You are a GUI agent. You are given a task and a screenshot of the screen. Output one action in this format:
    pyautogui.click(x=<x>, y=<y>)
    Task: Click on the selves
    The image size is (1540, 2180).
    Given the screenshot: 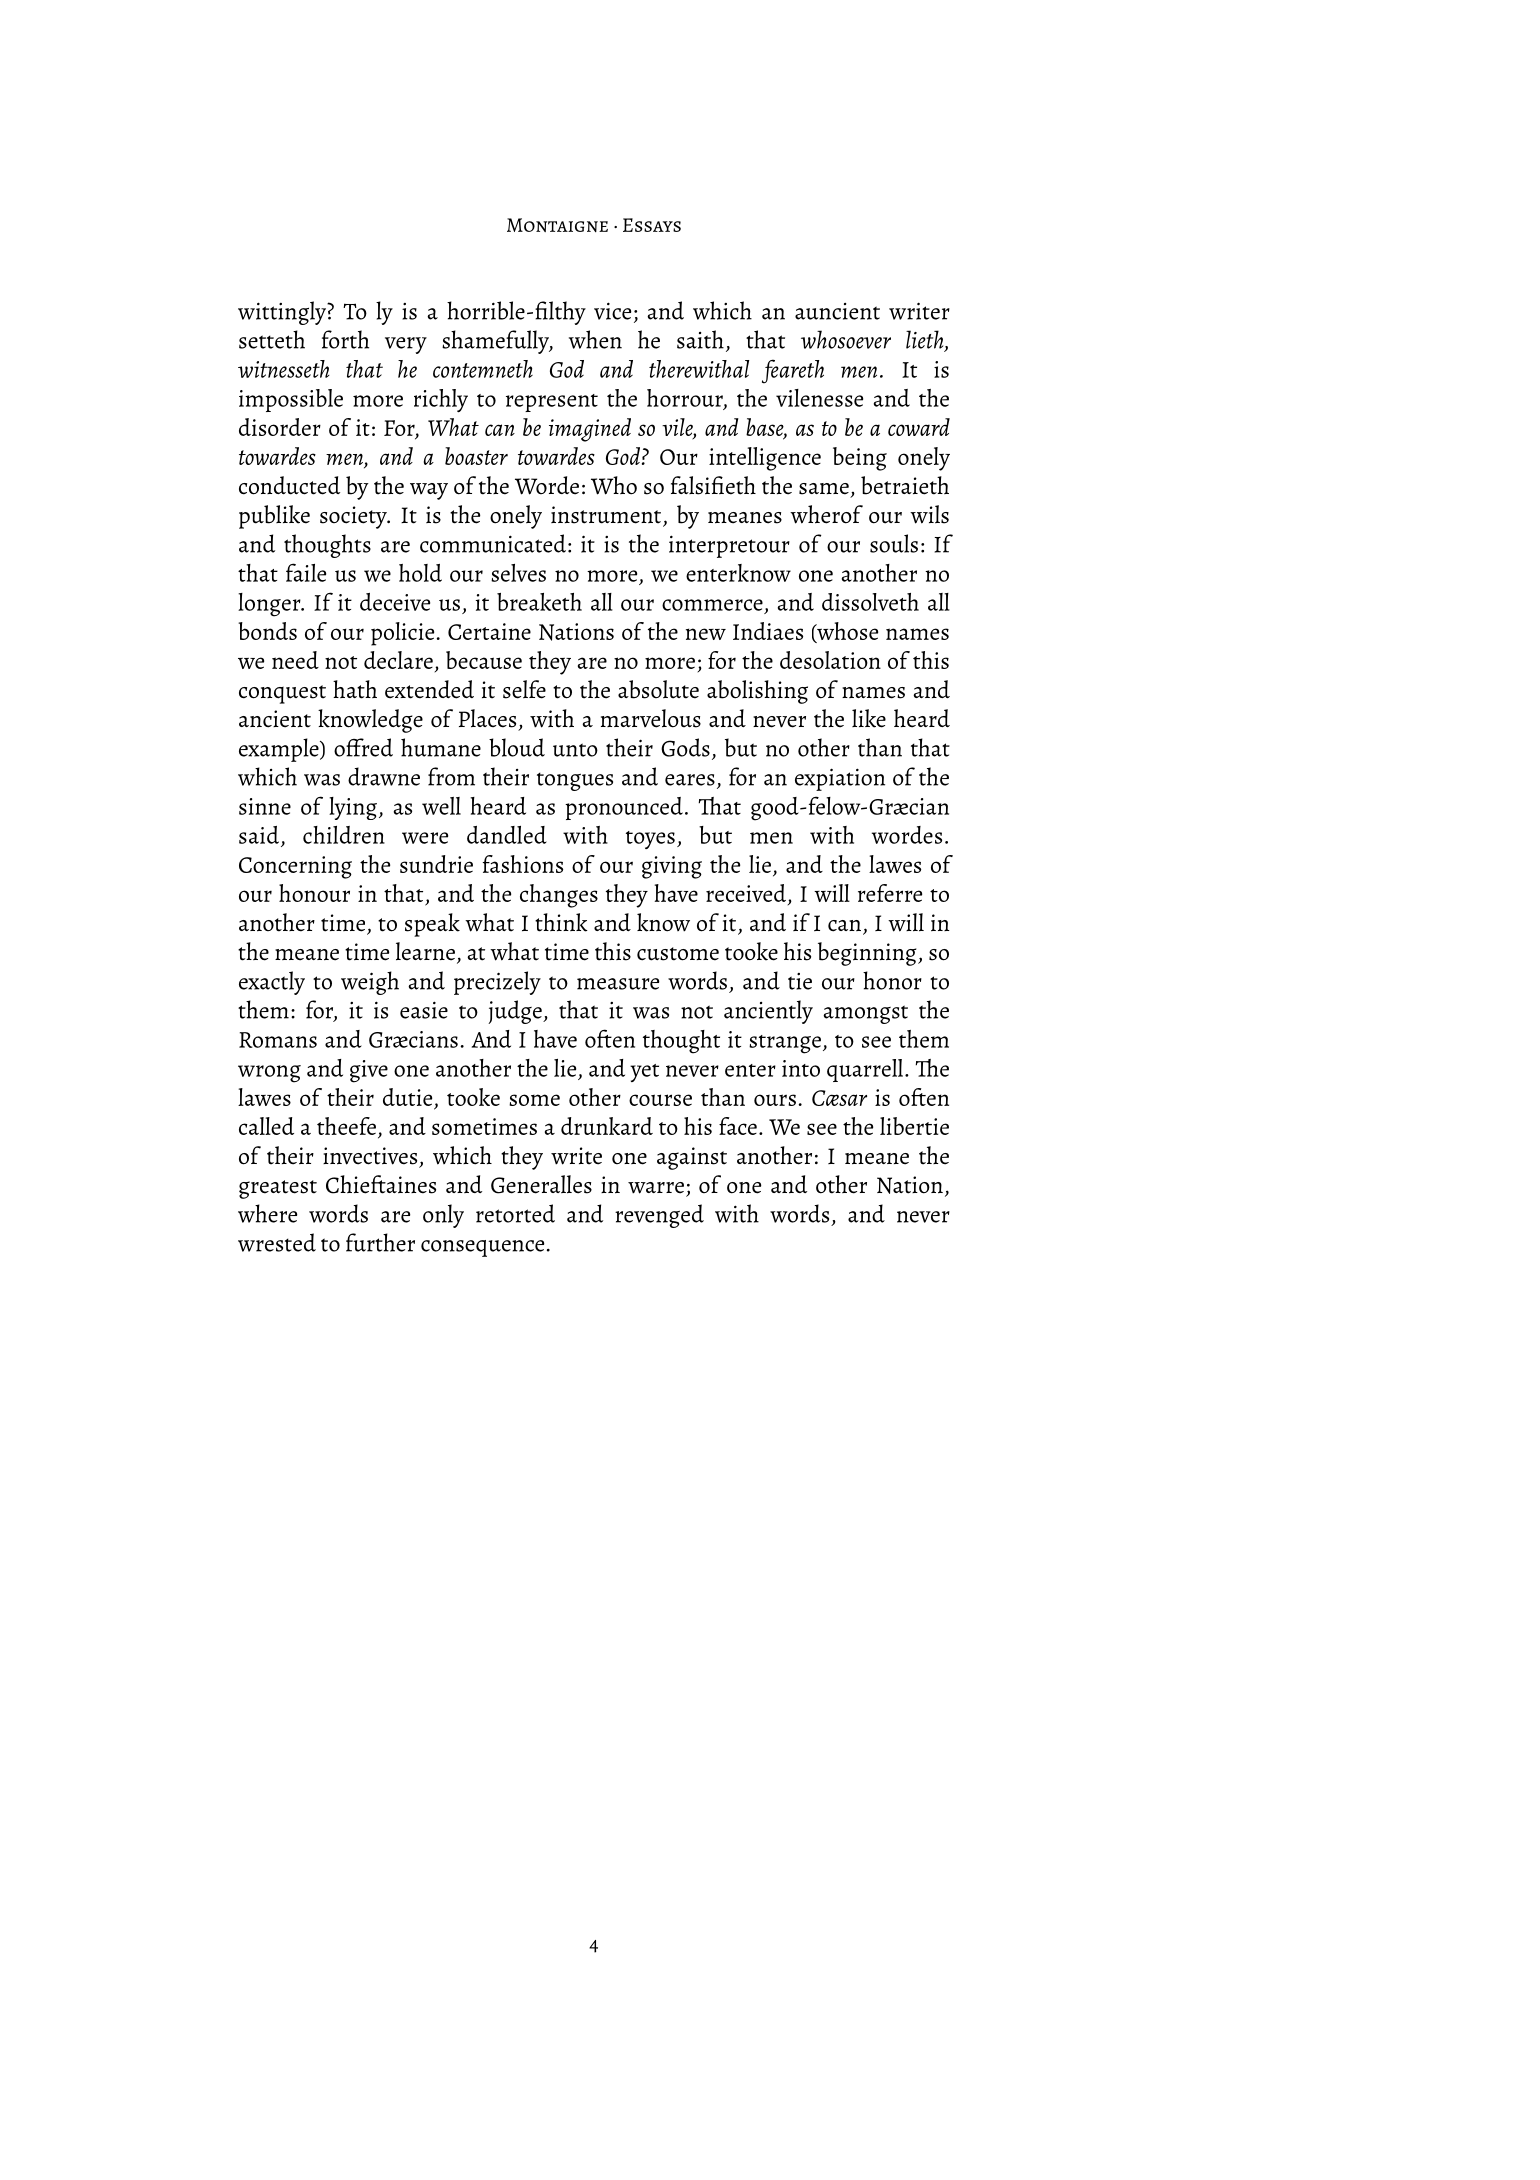 What is the action you would take?
    pyautogui.click(x=518, y=573)
